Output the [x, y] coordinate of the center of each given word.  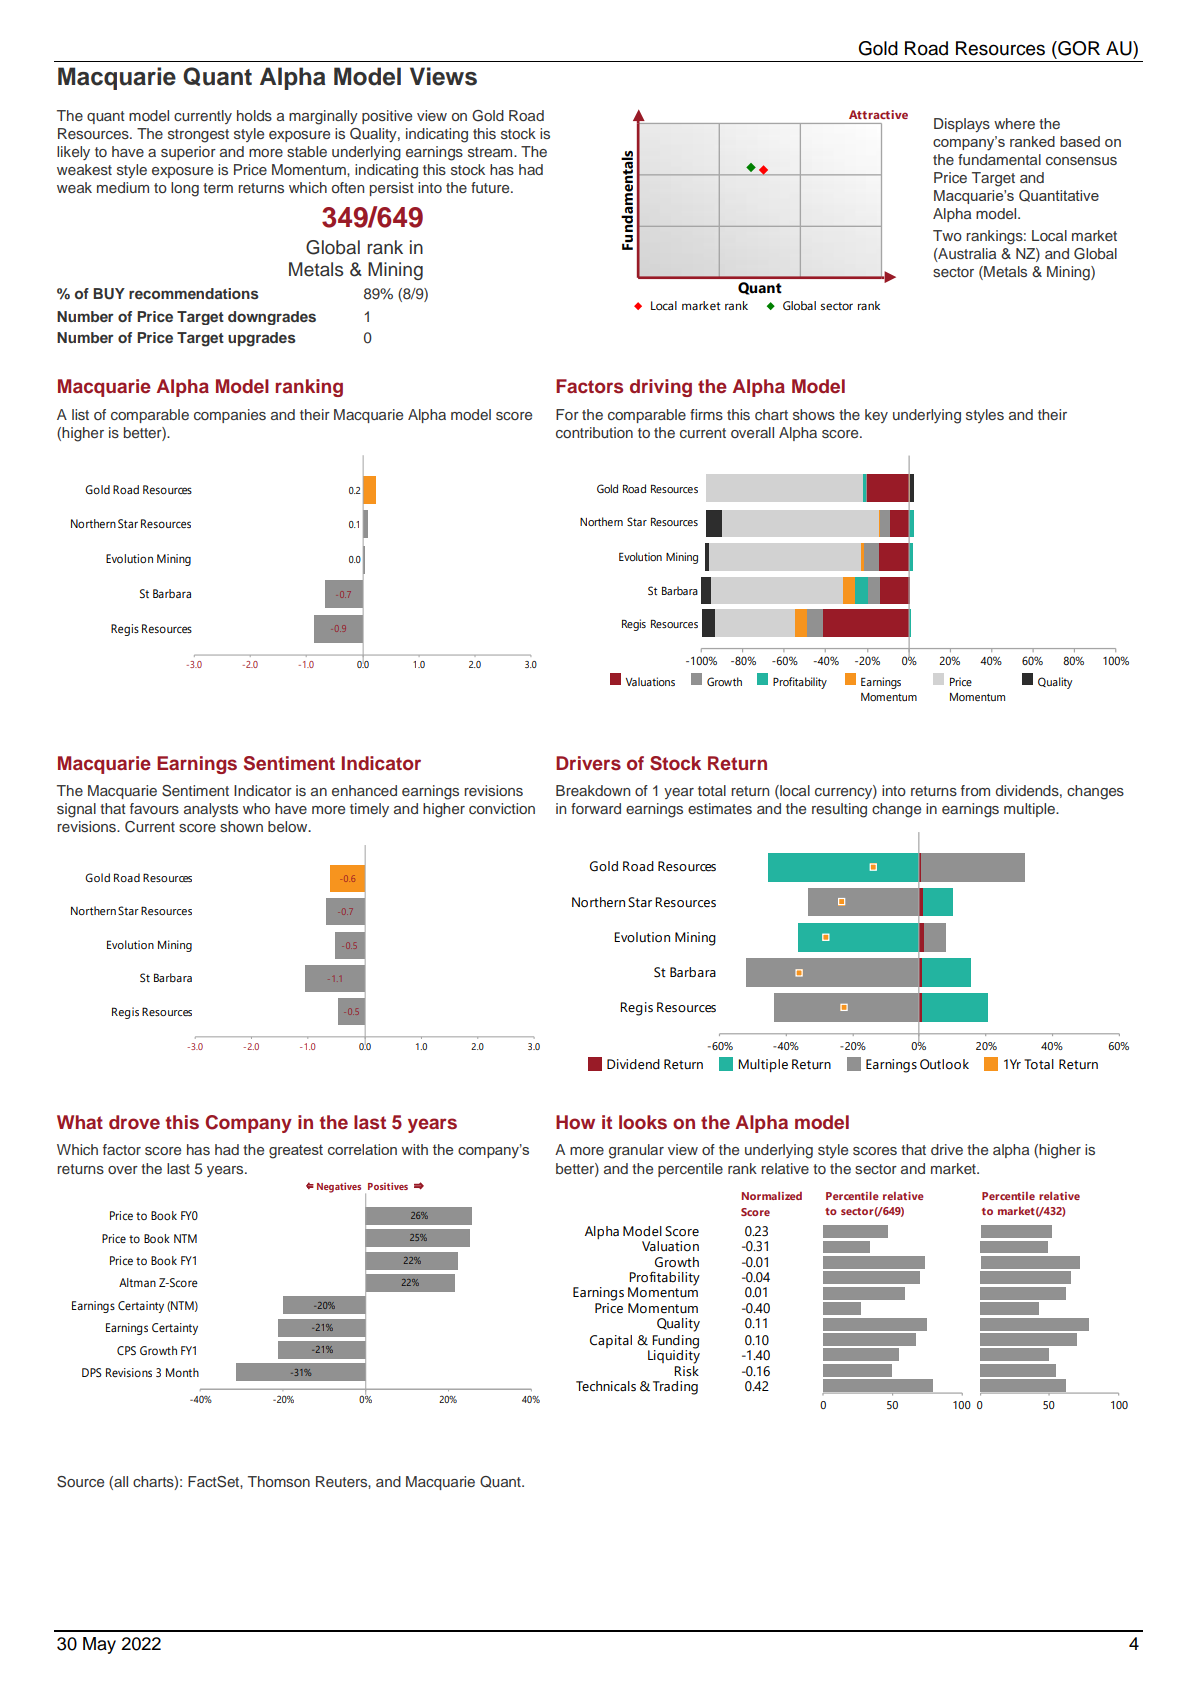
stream [491, 152]
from [975, 790]
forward [596, 808]
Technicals [606, 1386]
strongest [198, 136]
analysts [211, 810]
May [99, 1645]
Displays [962, 125]
